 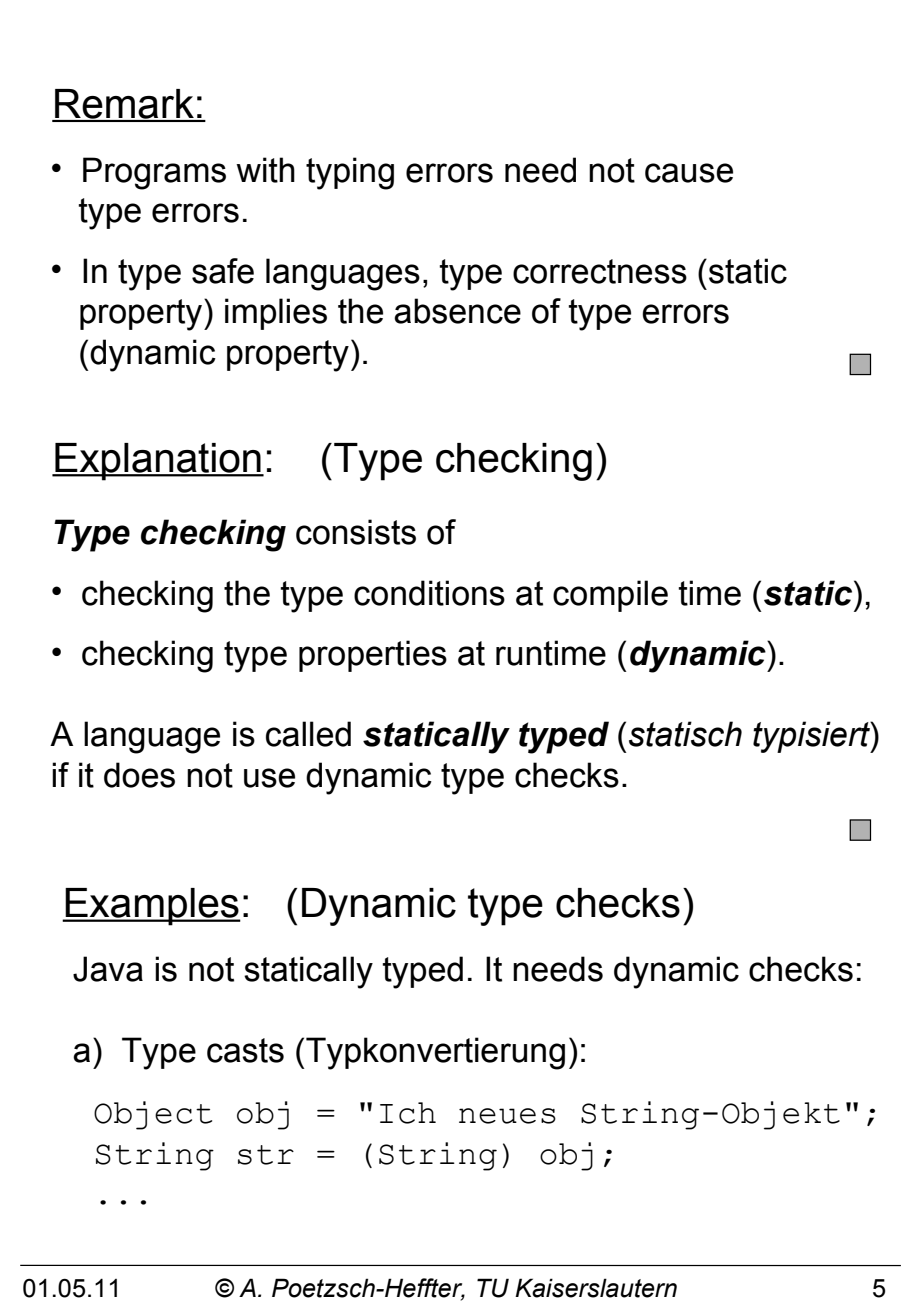 What do you see at coordinates (610, 596) in the screenshot?
I see `compile` at bounding box center [610, 596].
